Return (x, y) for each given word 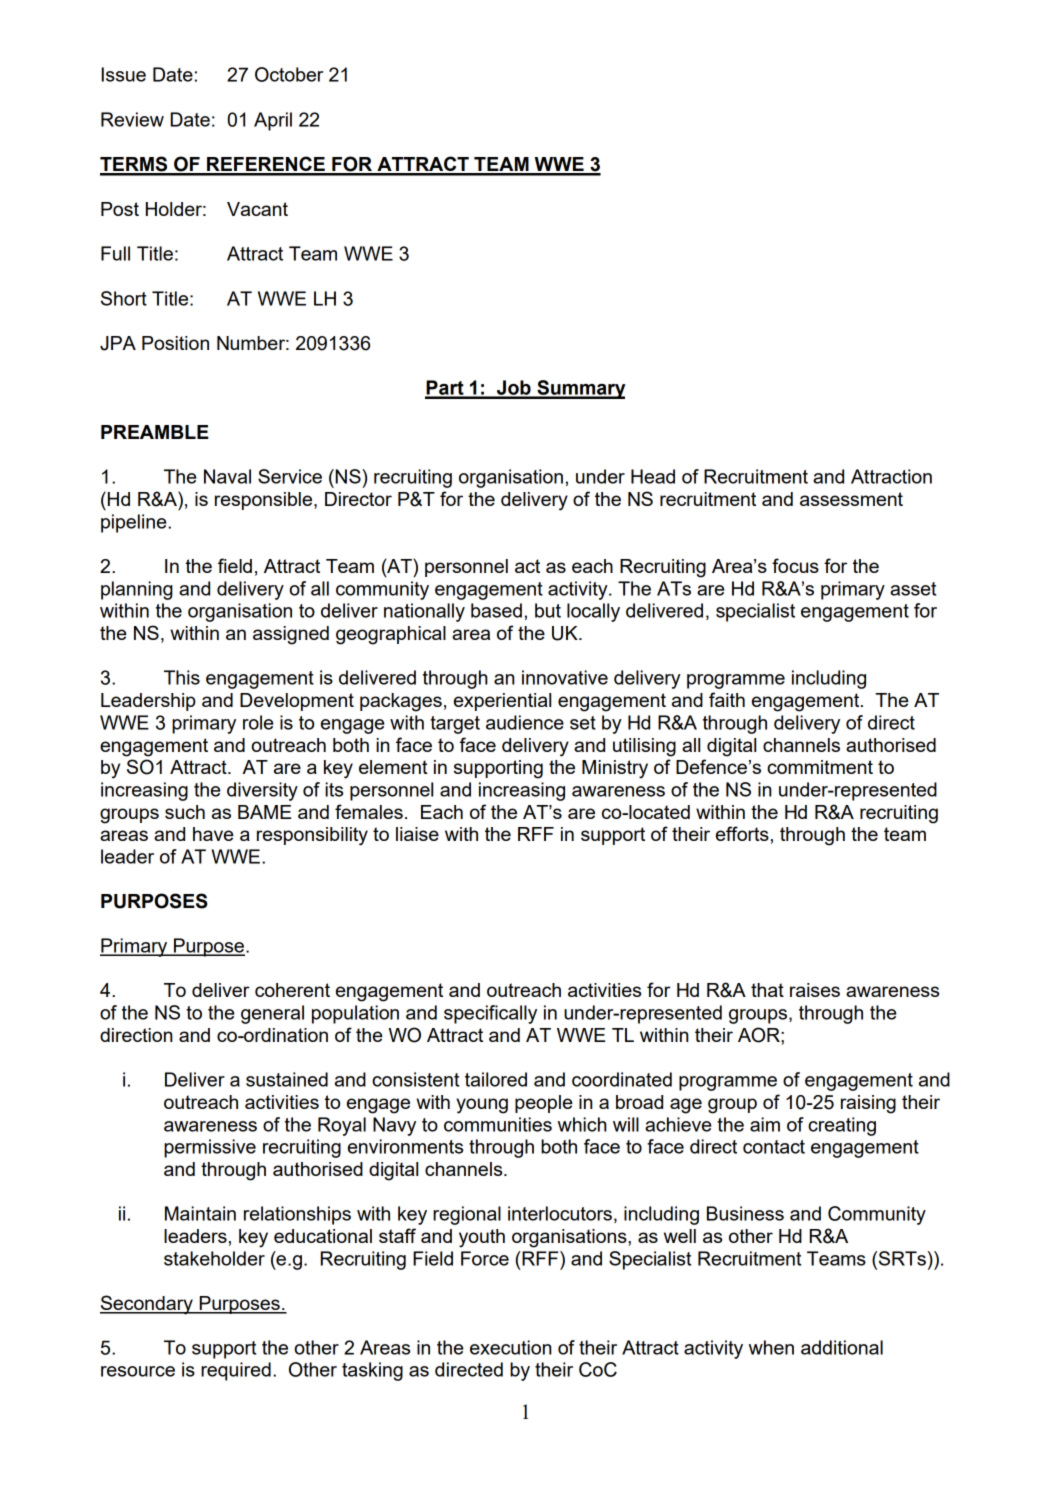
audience (525, 722)
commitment (820, 767)
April (273, 121)
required (236, 1371)
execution (510, 1347)
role (258, 722)
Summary (580, 389)
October (289, 74)
